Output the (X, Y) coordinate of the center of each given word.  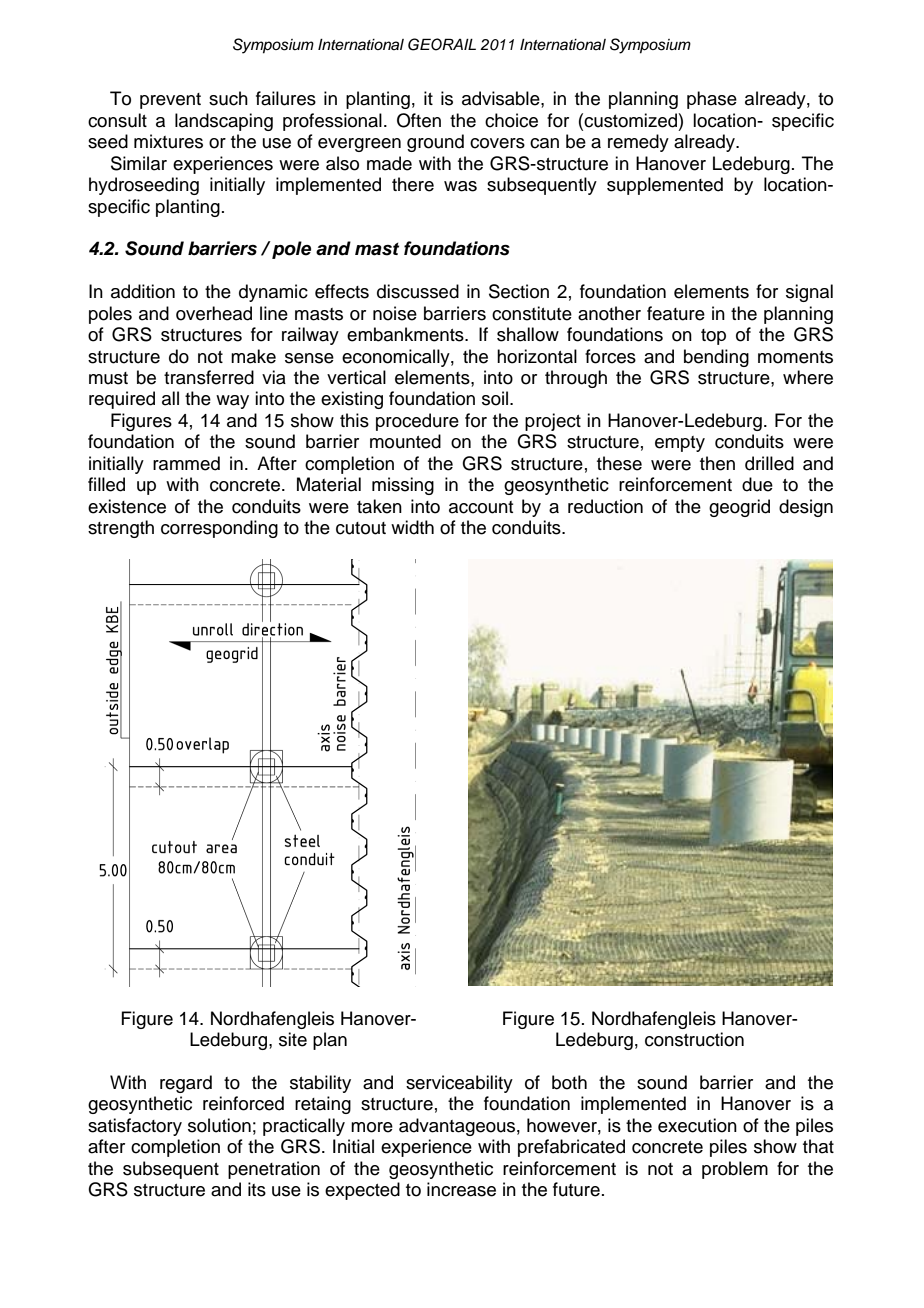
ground (435, 143)
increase (461, 1189)
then (717, 463)
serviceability (459, 1084)
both (569, 1082)
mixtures (168, 141)
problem (735, 1170)
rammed (186, 463)
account (481, 507)
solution (219, 1125)
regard (186, 1084)
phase (712, 100)
